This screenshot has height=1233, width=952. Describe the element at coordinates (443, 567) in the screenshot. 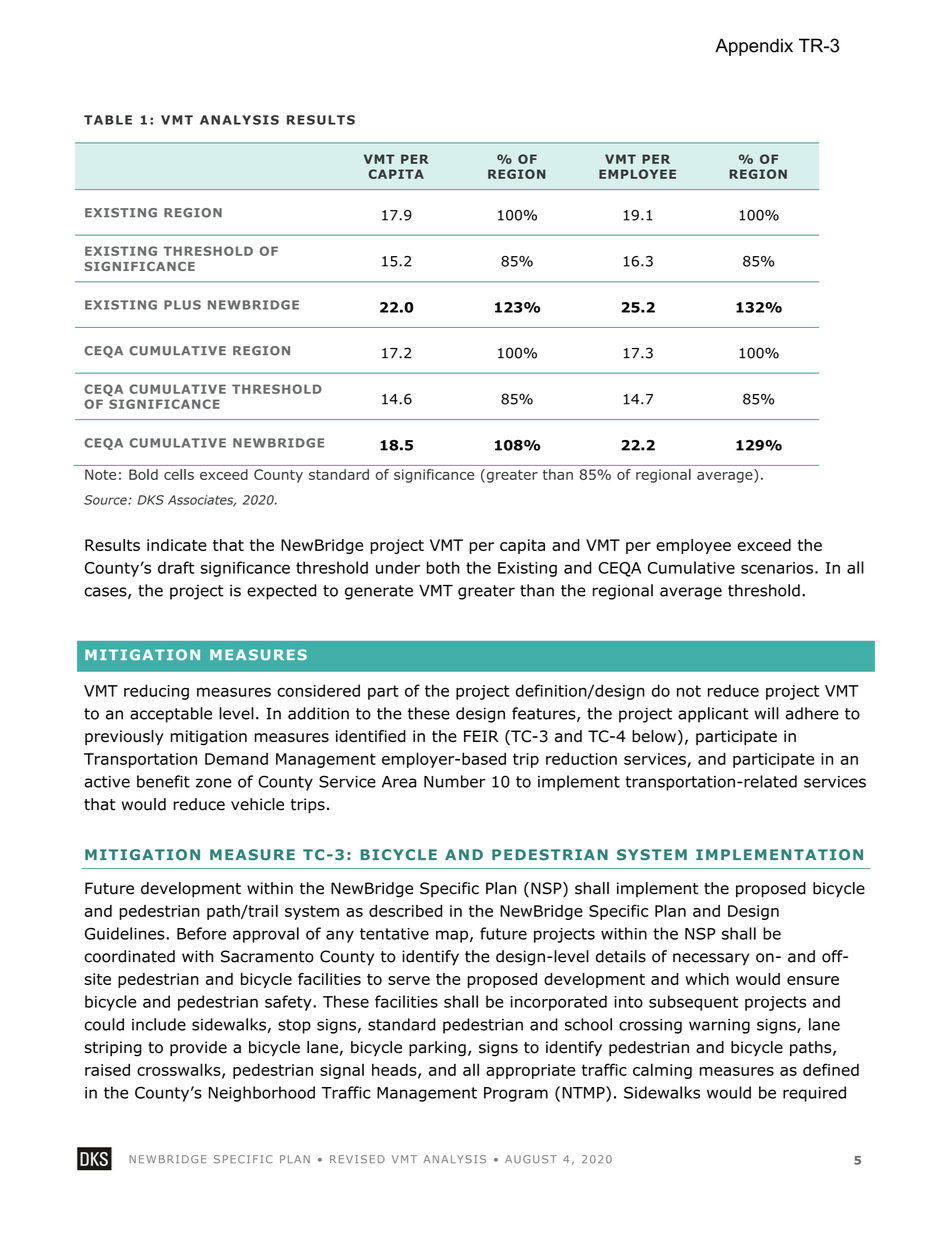

I see `both` at that location.
